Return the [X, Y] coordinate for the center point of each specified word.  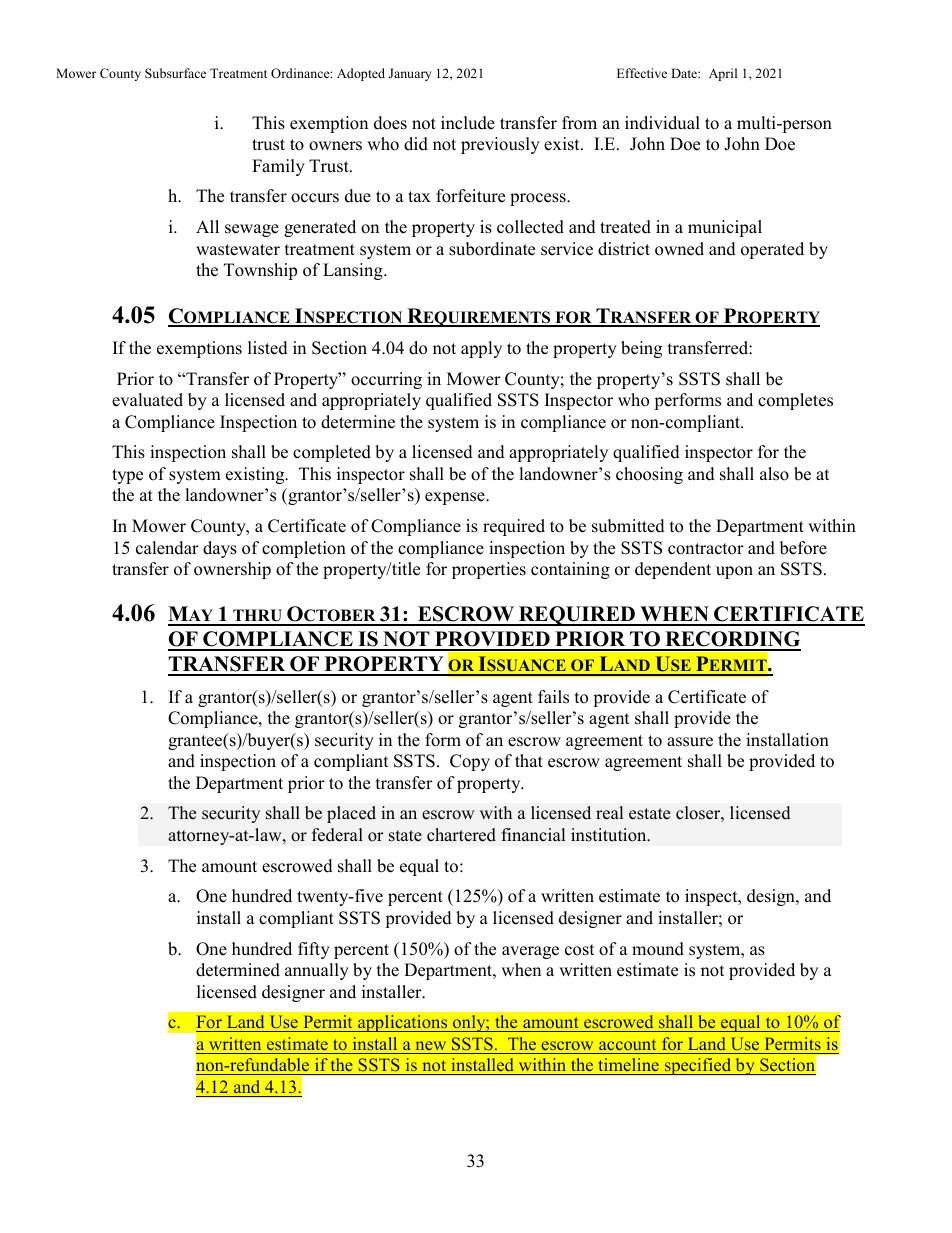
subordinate [492, 249]
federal [337, 835]
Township [260, 271]
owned [679, 249]
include [468, 123]
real [609, 813]
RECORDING [732, 640]
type [127, 476]
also [774, 474]
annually [317, 971]
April [723, 74]
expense [456, 498]
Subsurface [175, 73]
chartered [461, 835]
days [220, 549]
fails [553, 697]
